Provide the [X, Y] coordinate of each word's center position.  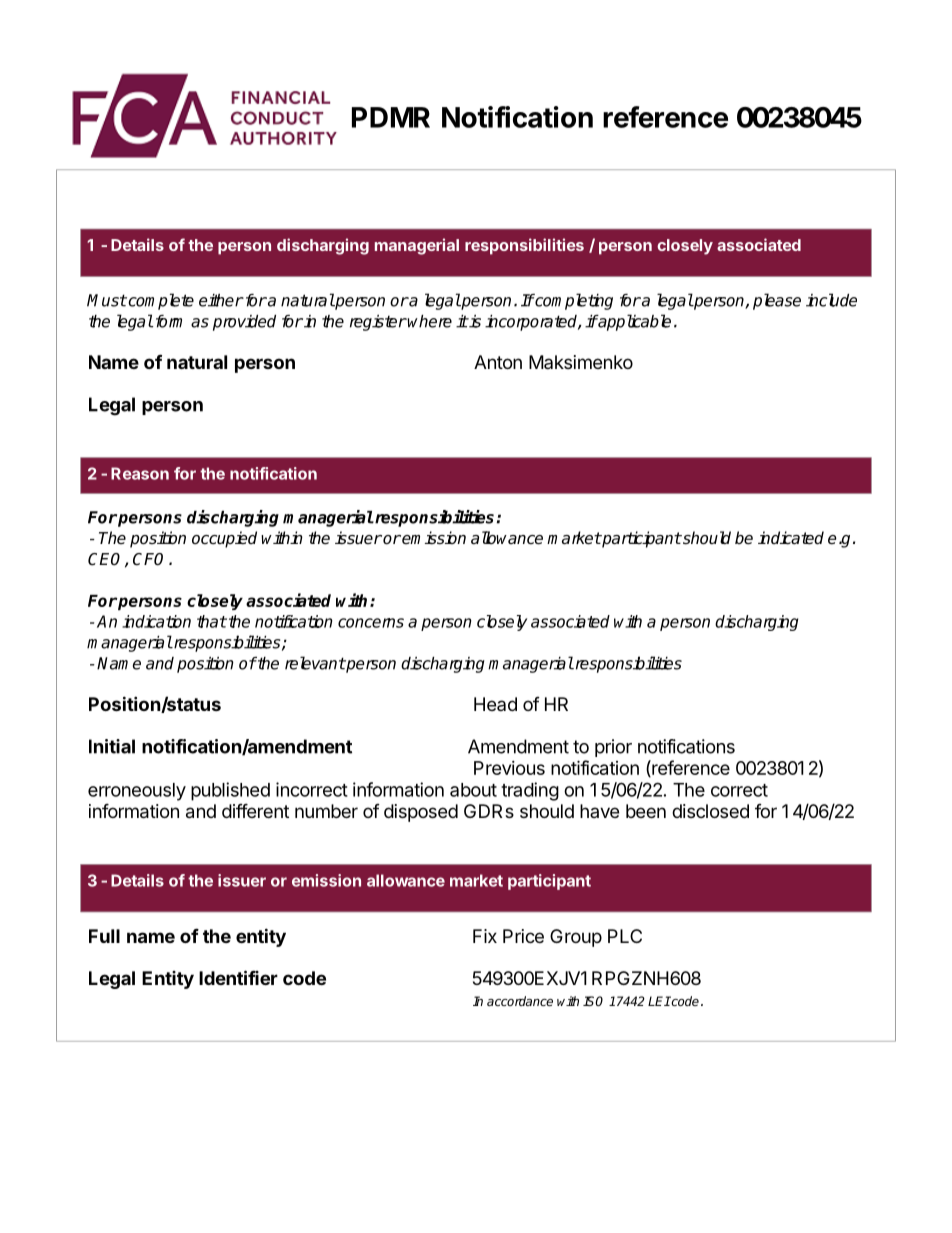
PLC [625, 936]
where [429, 321]
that [212, 621]
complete [160, 301]
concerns [371, 623]
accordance [520, 1001]
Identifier [238, 977]
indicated [791, 538]
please [777, 301]
